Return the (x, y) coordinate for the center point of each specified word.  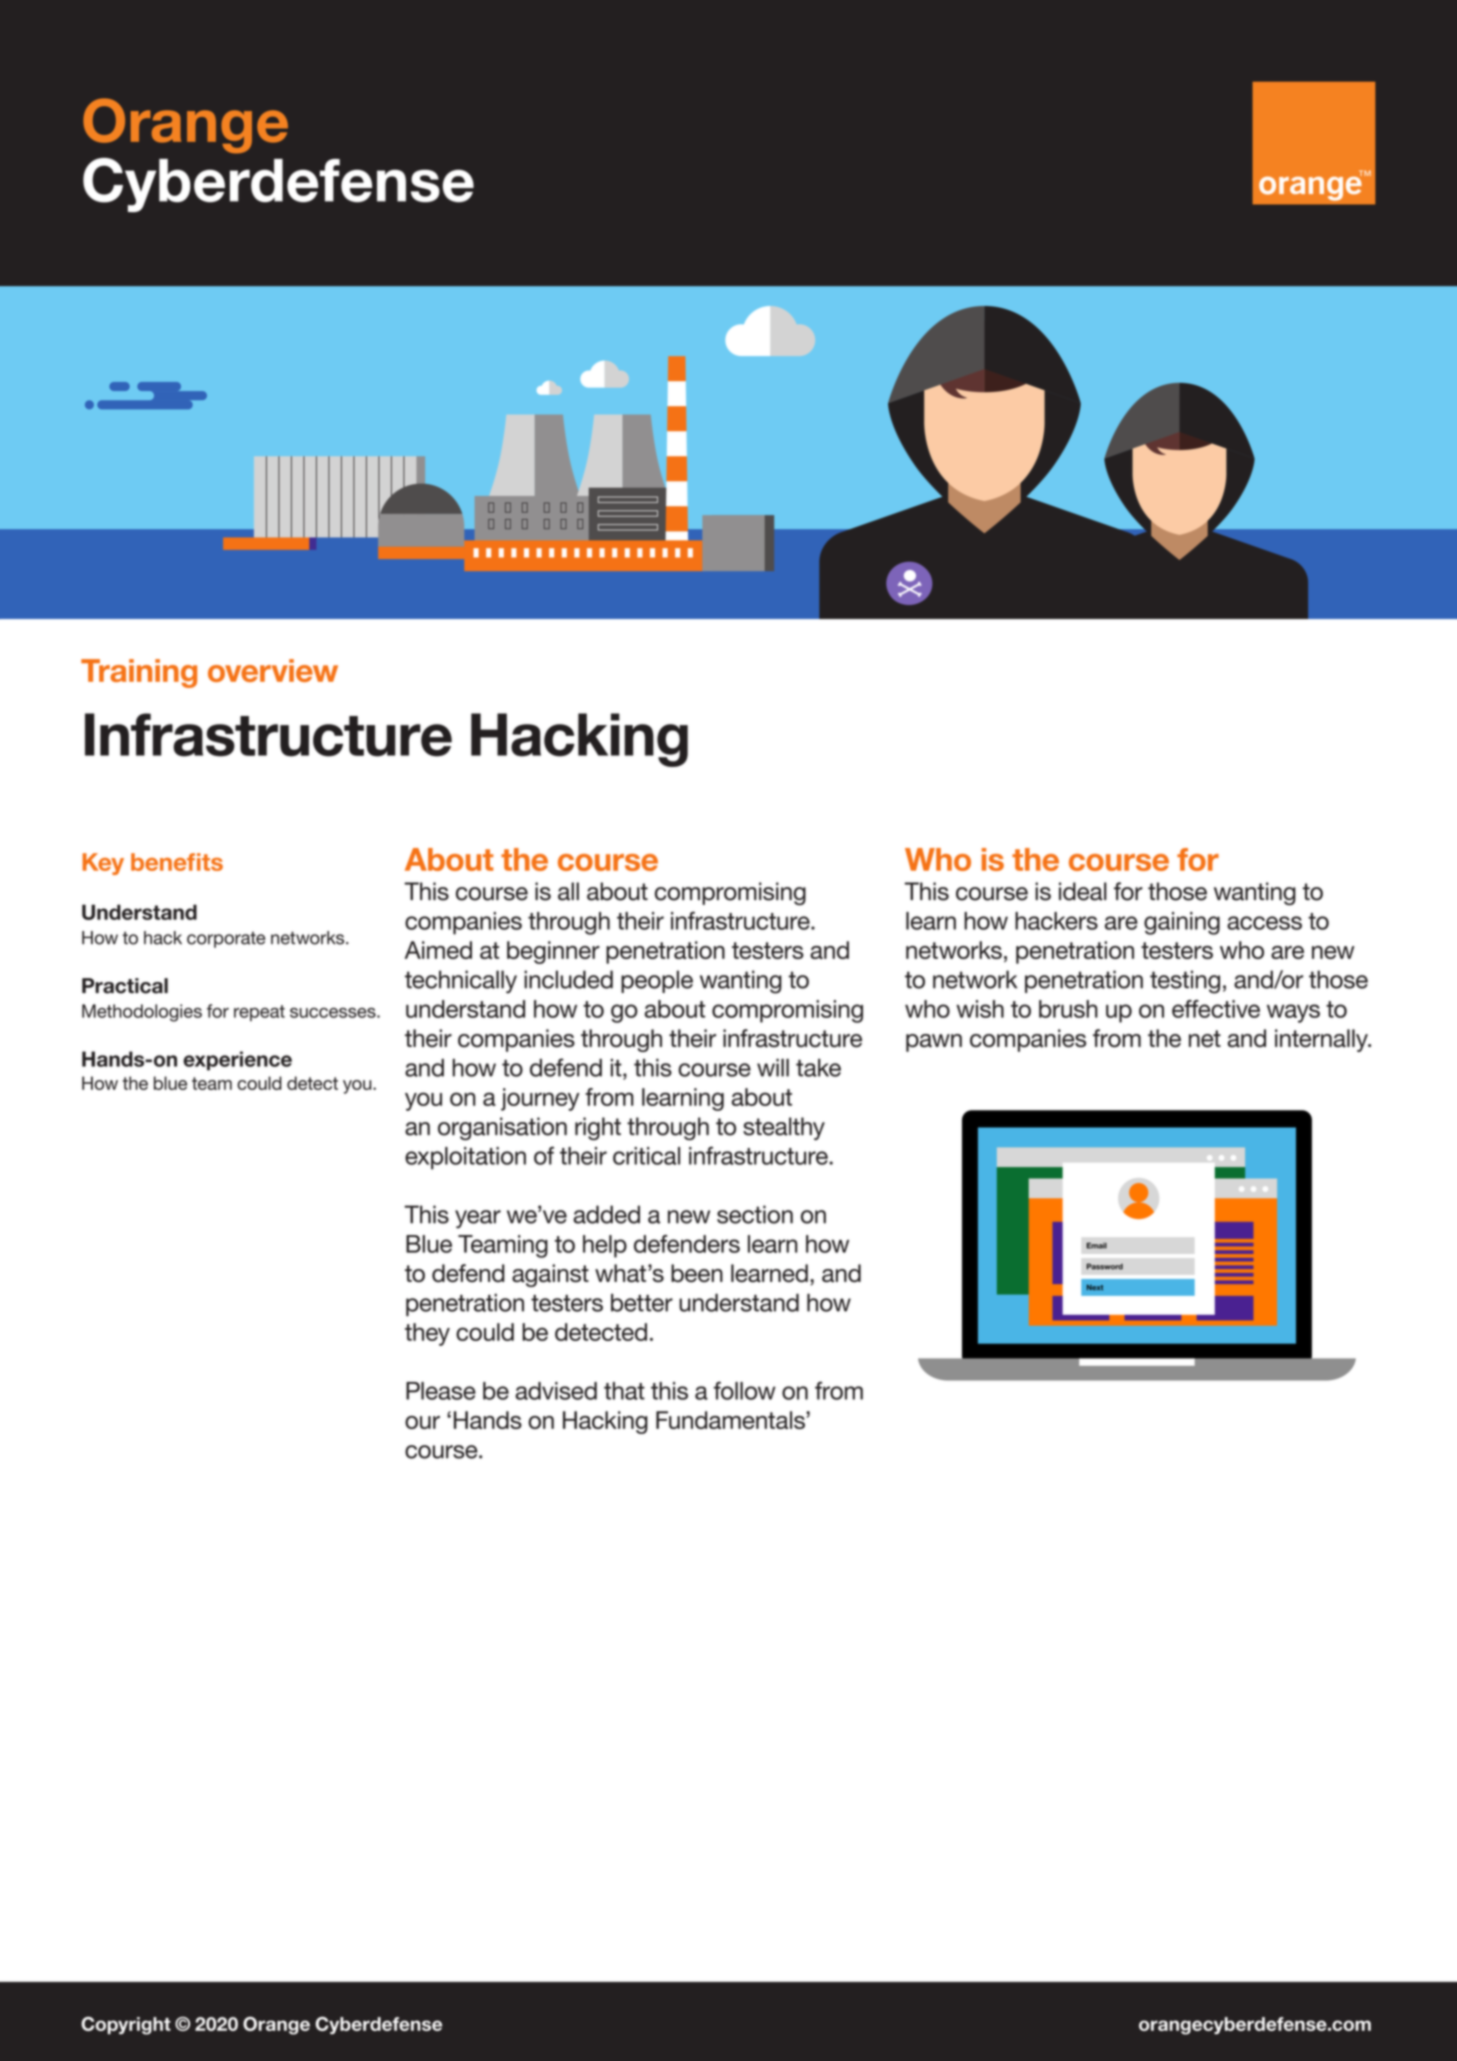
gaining (1182, 923)
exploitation (465, 1158)
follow (745, 1390)
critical (646, 1156)
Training (139, 673)
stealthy (784, 1128)
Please (441, 1391)
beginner (553, 952)
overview (273, 670)
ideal (1083, 891)
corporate (226, 940)
